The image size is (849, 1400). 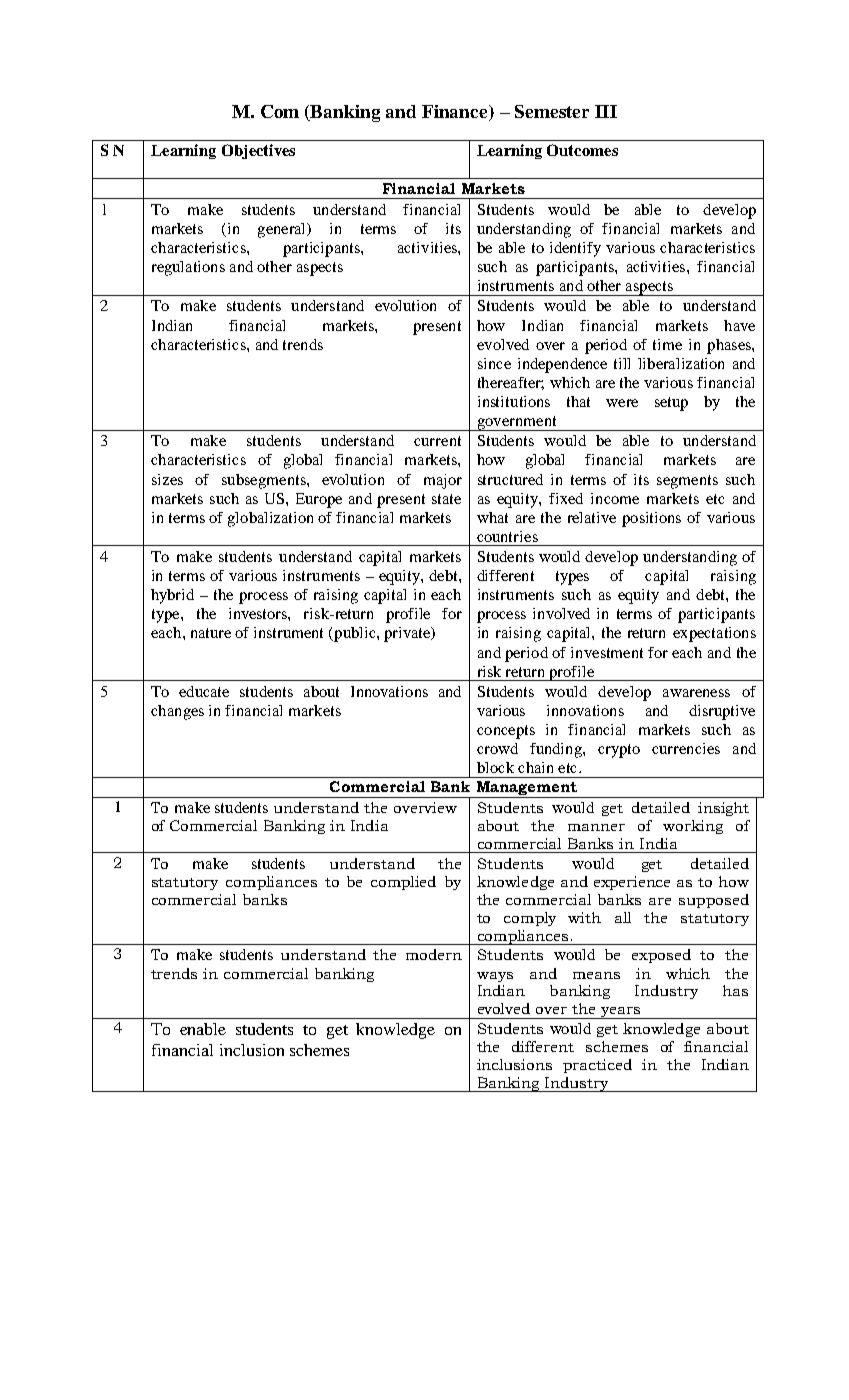 I want to click on III, so click(x=606, y=111).
